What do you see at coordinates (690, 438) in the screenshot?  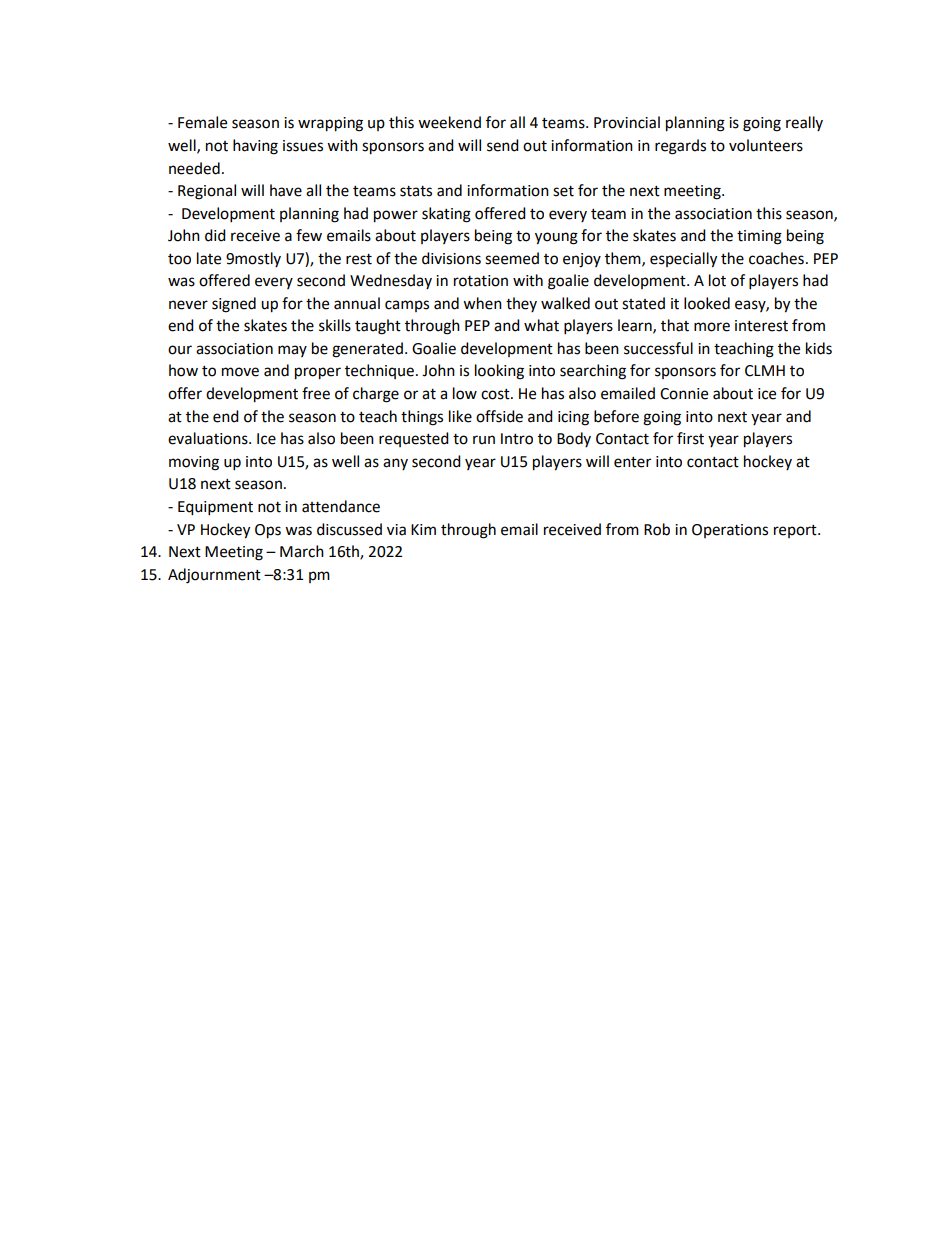 I see `first` at bounding box center [690, 438].
